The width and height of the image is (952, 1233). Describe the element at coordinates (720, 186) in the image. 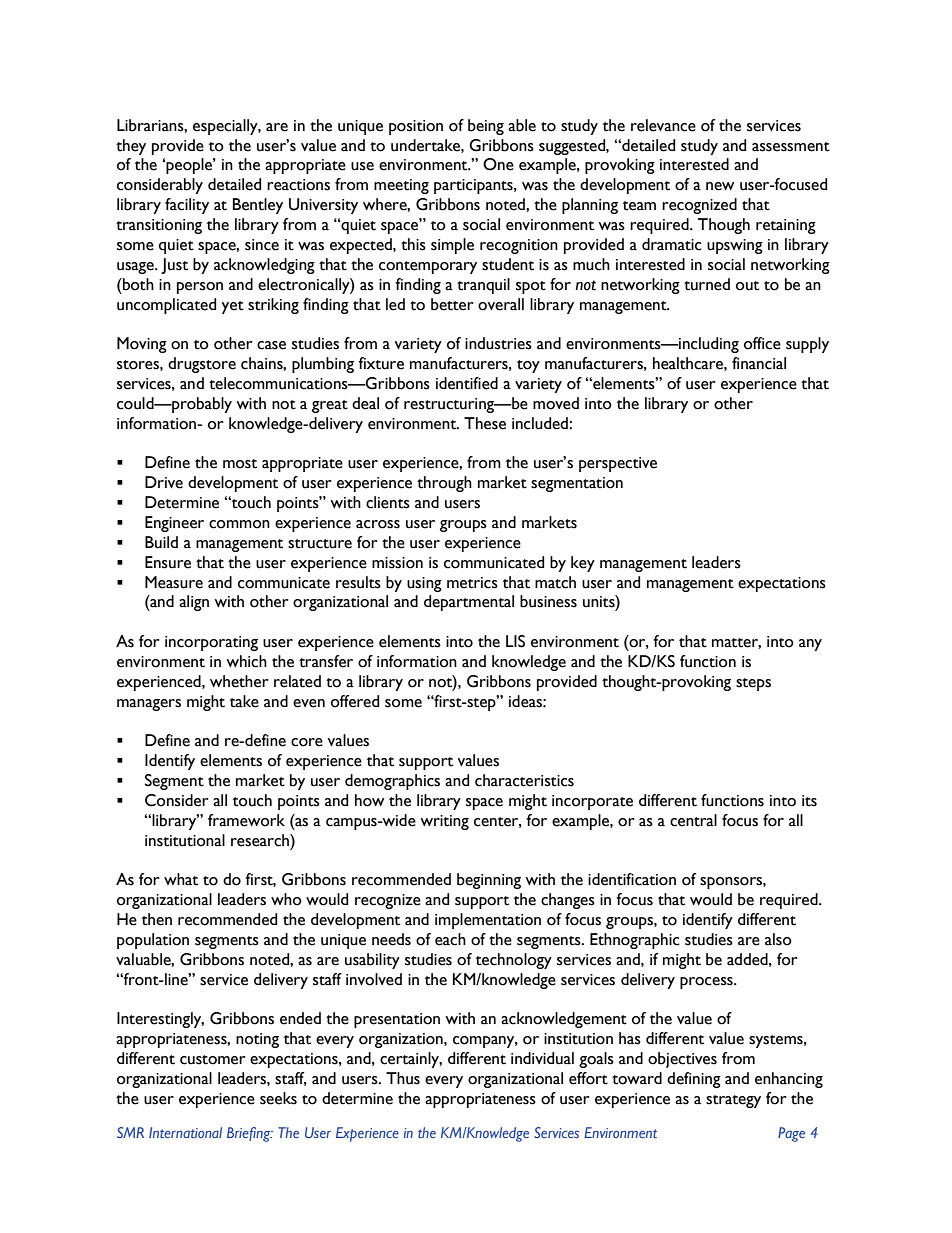

I see `new` at that location.
